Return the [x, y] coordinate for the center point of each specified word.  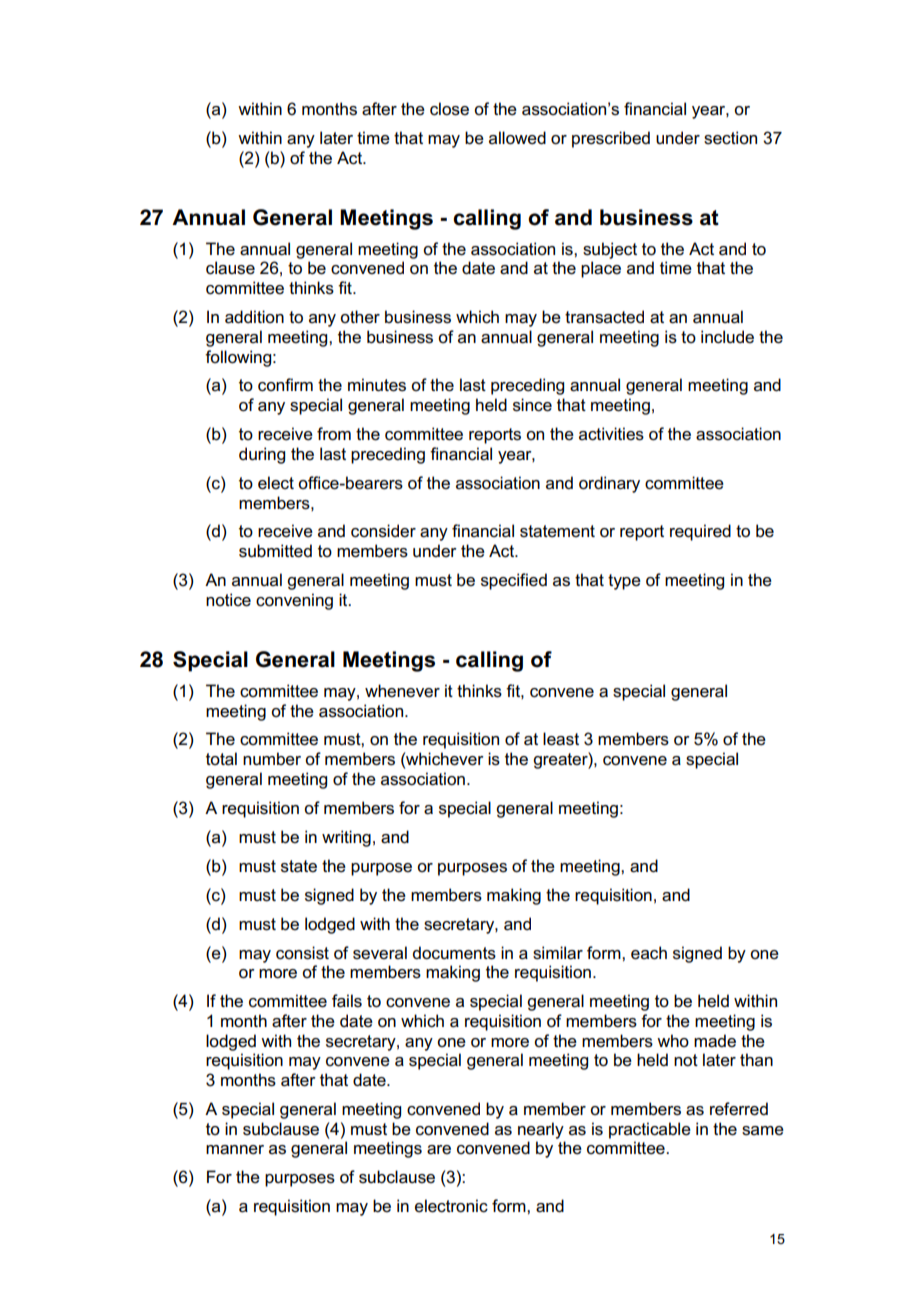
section [730, 138]
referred [739, 1109]
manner [235, 1150]
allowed [517, 138]
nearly [541, 1130]
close [449, 109]
